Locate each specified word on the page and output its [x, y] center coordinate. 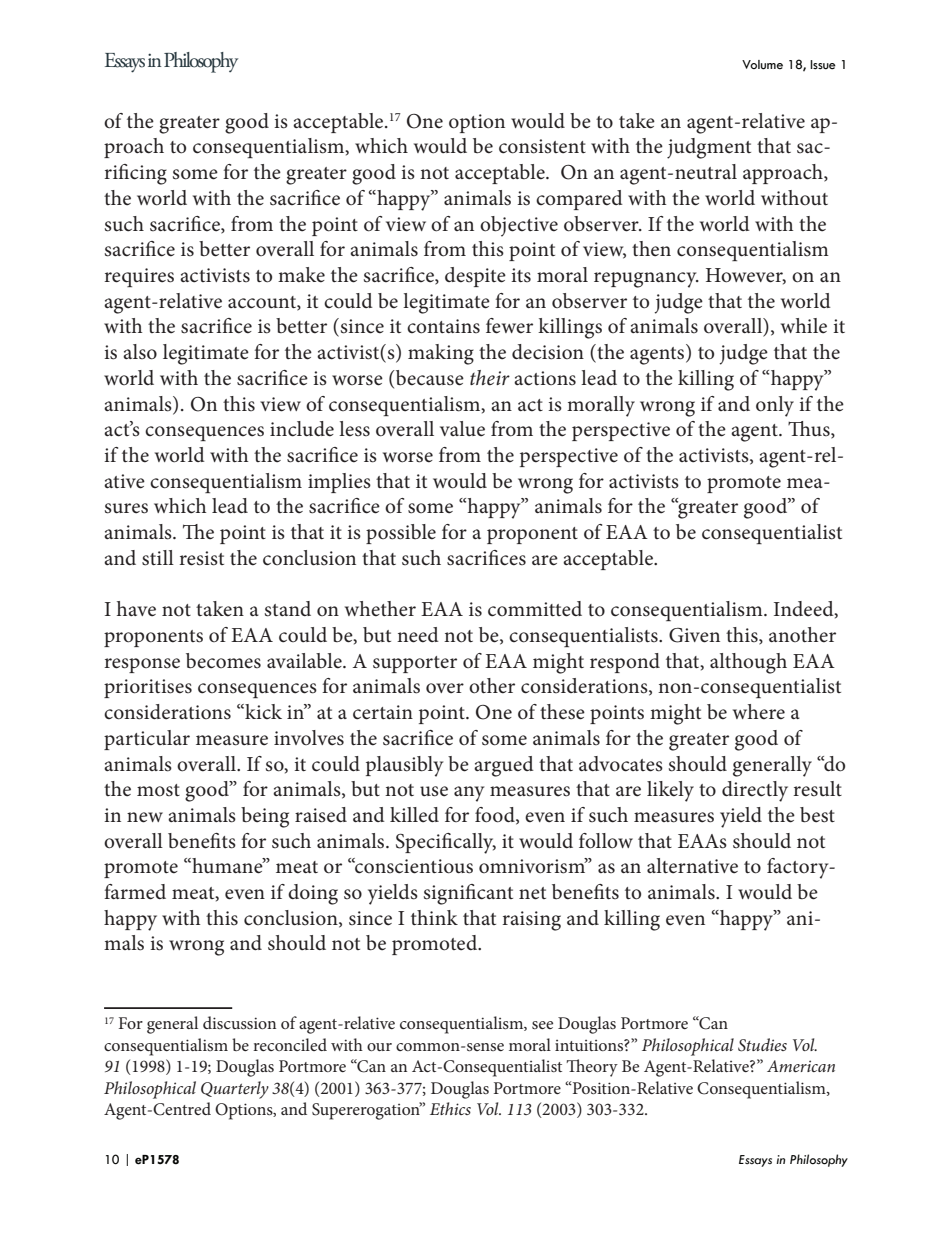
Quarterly [235, 1090]
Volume [762, 65]
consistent [542, 146]
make [301, 275]
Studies [762, 1045]
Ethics [450, 1108]
